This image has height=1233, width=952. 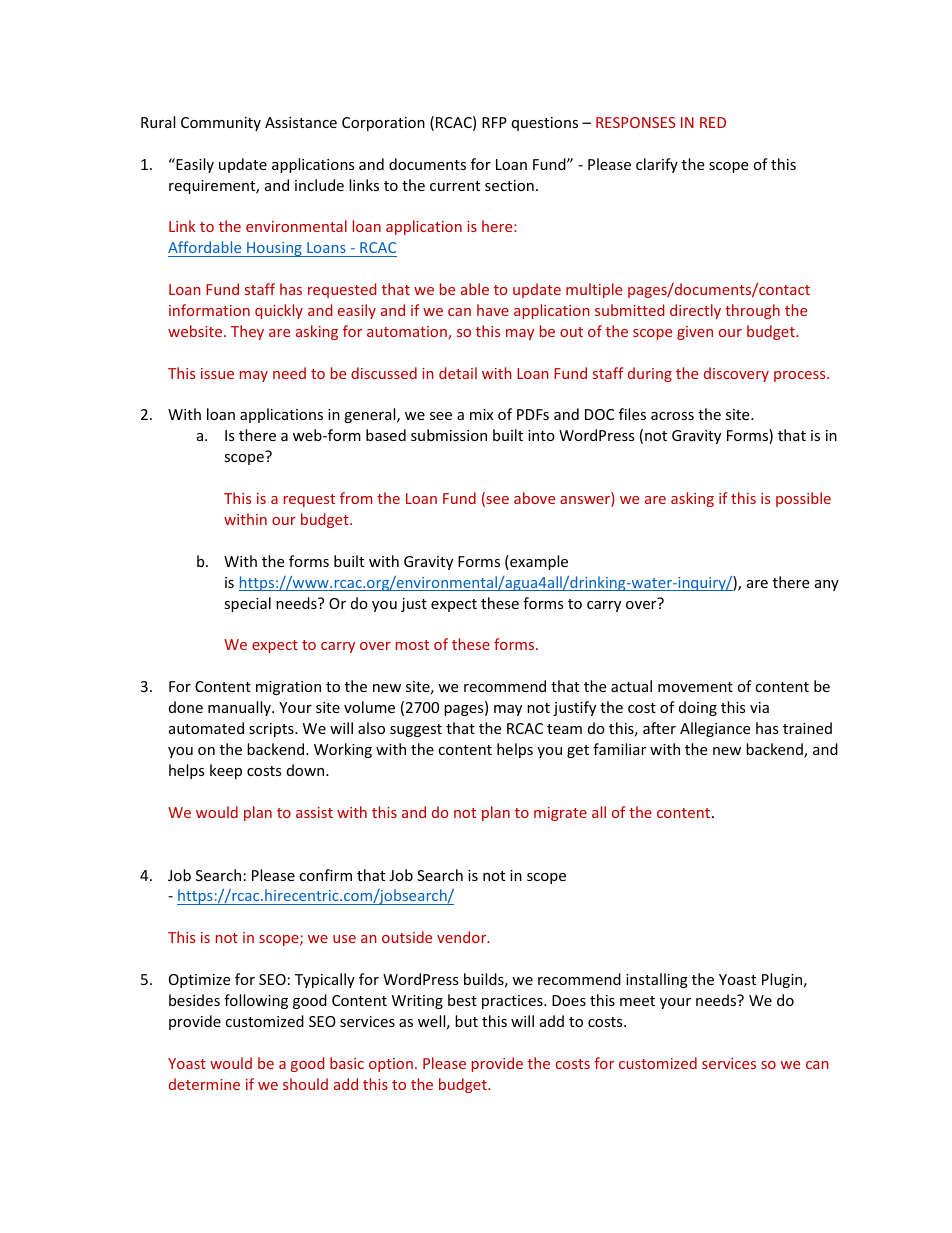 What do you see at coordinates (356, 498) in the image?
I see `from` at bounding box center [356, 498].
